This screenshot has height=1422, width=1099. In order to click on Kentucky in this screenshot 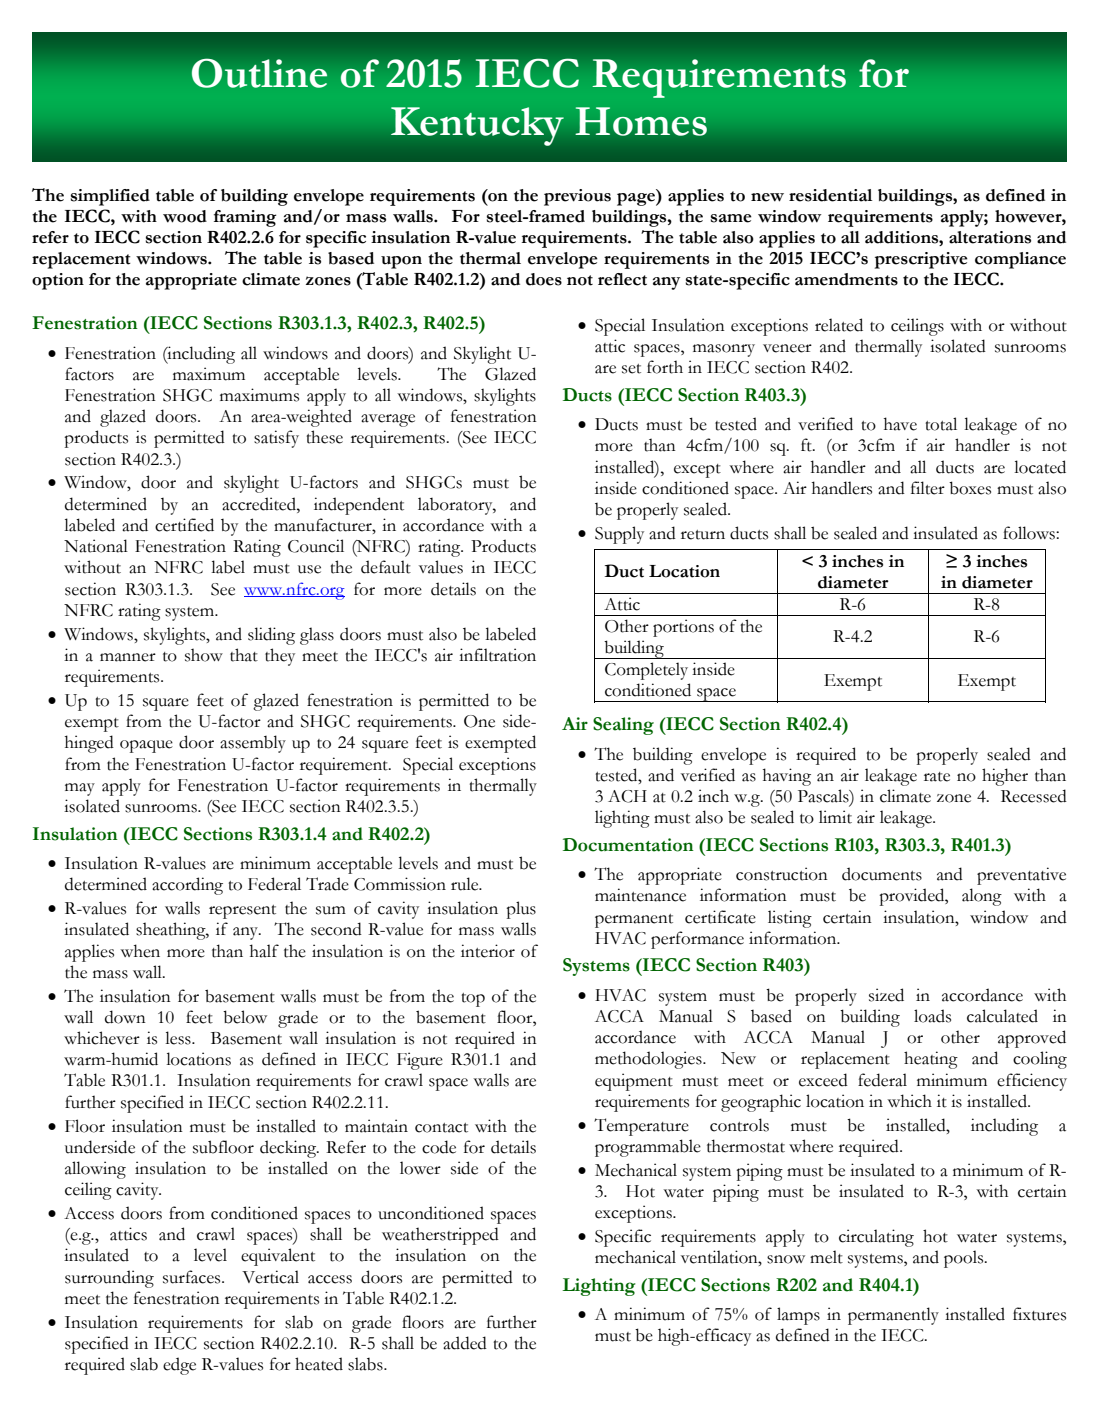, I will do `click(477, 126)`.
